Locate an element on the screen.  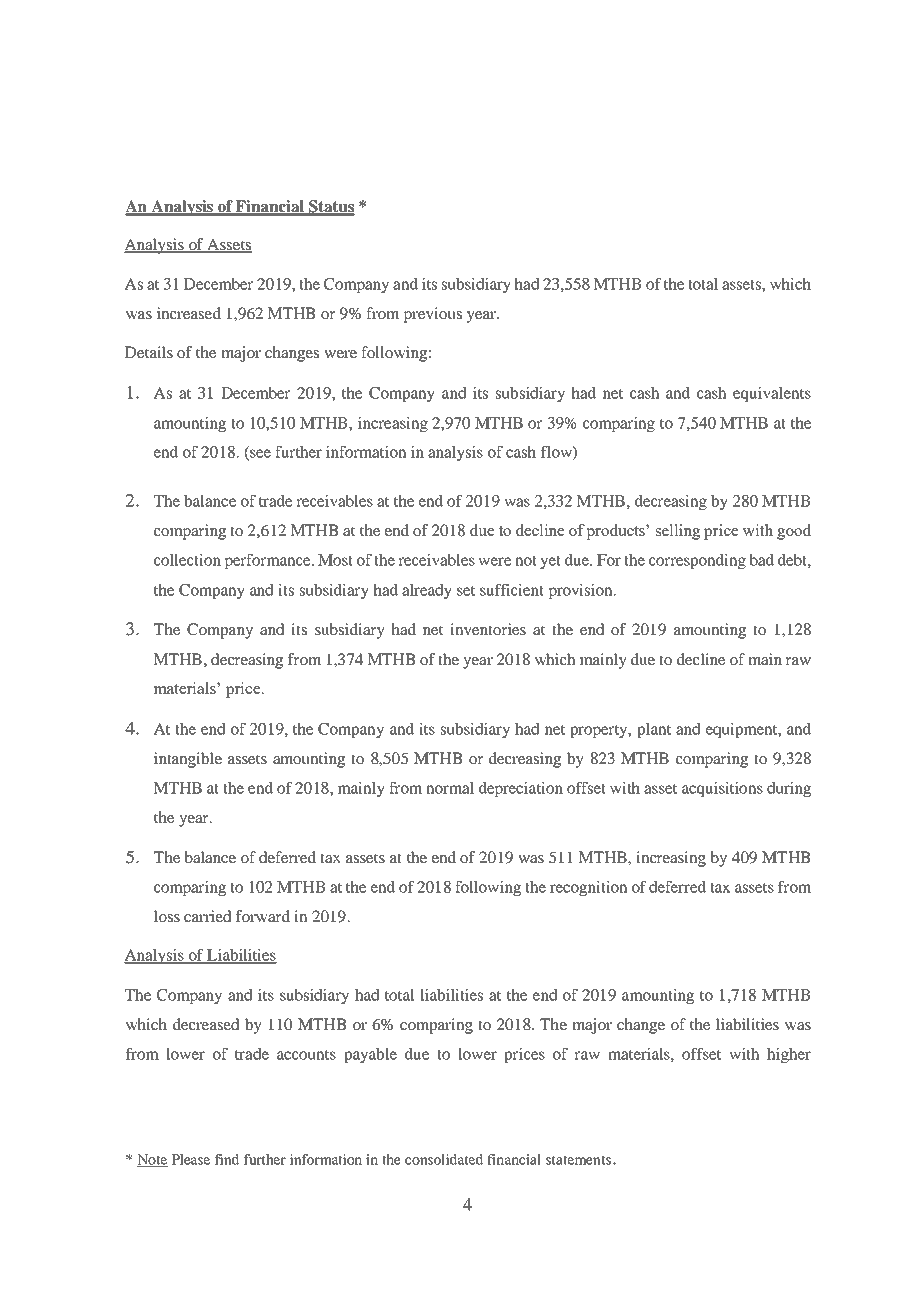
increased is located at coordinates (189, 313).
